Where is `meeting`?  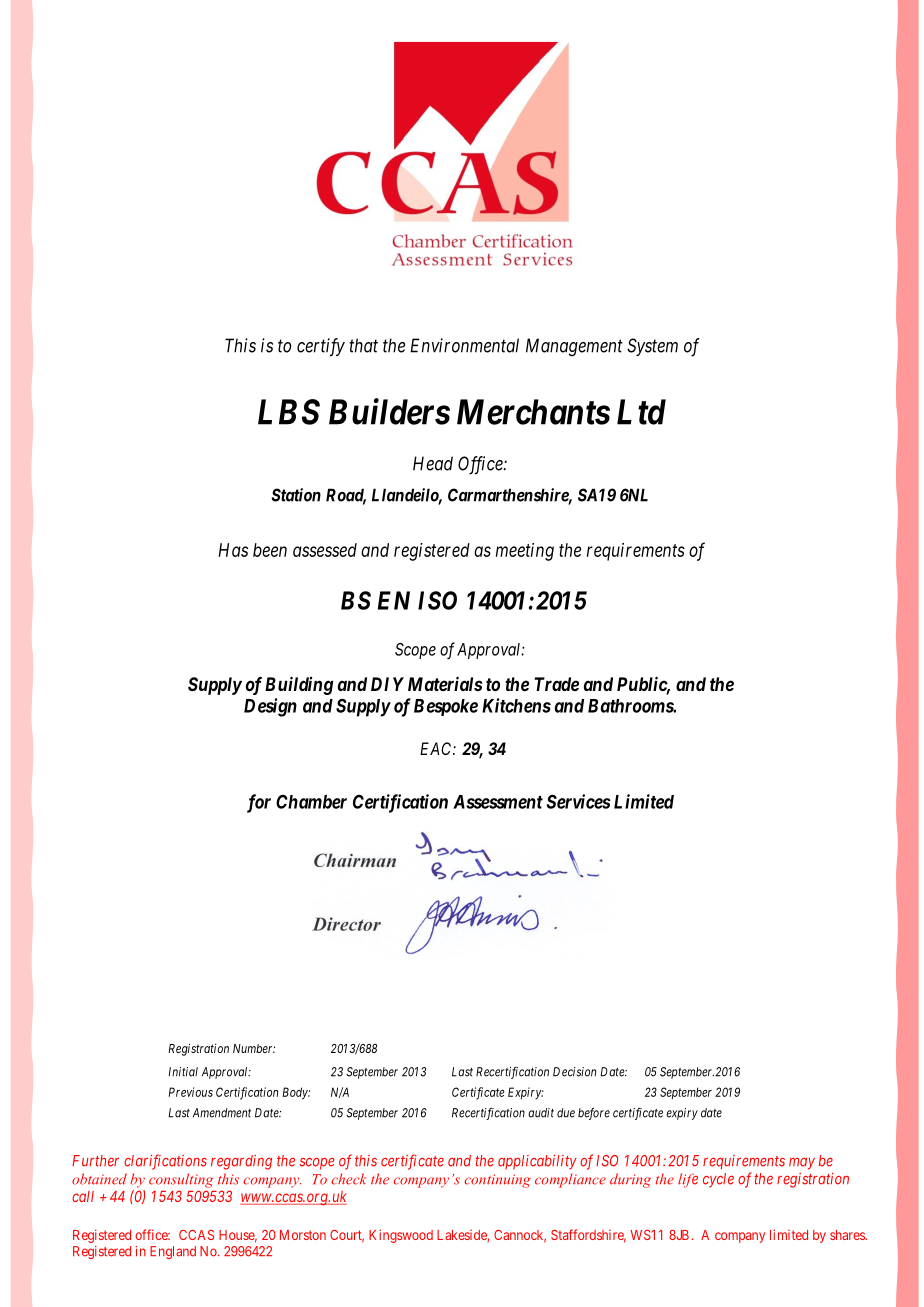 meeting is located at coordinates (525, 552).
